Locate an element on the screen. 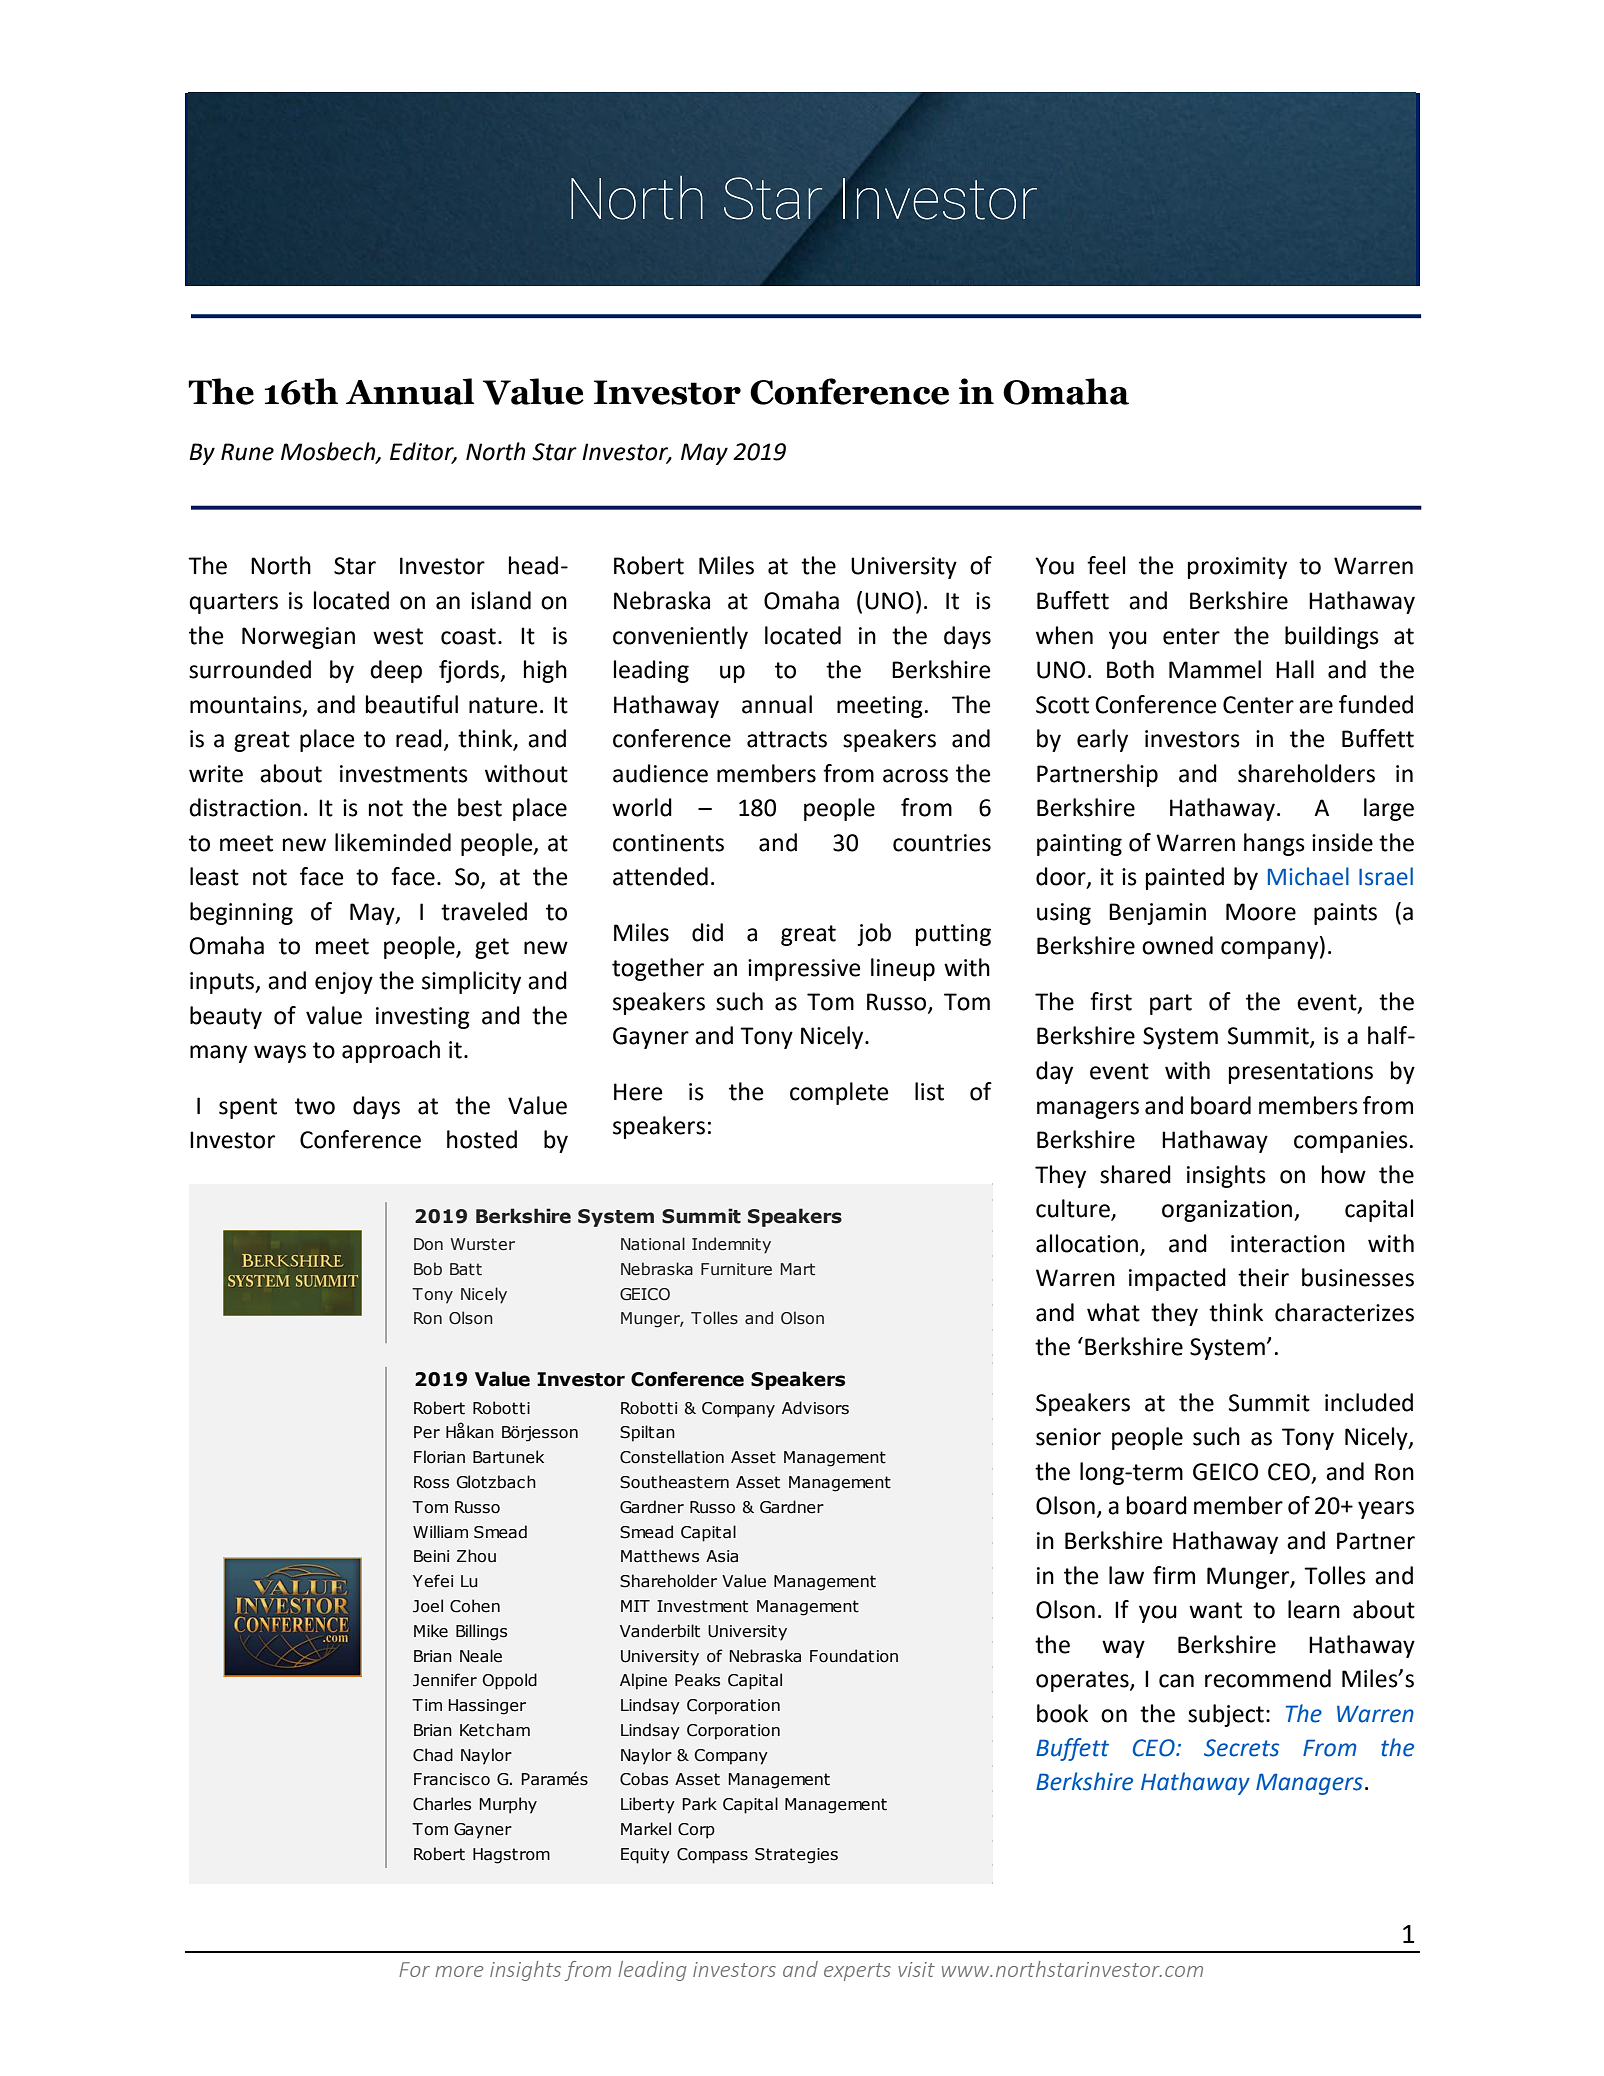  likeminded is located at coordinates (393, 842).
